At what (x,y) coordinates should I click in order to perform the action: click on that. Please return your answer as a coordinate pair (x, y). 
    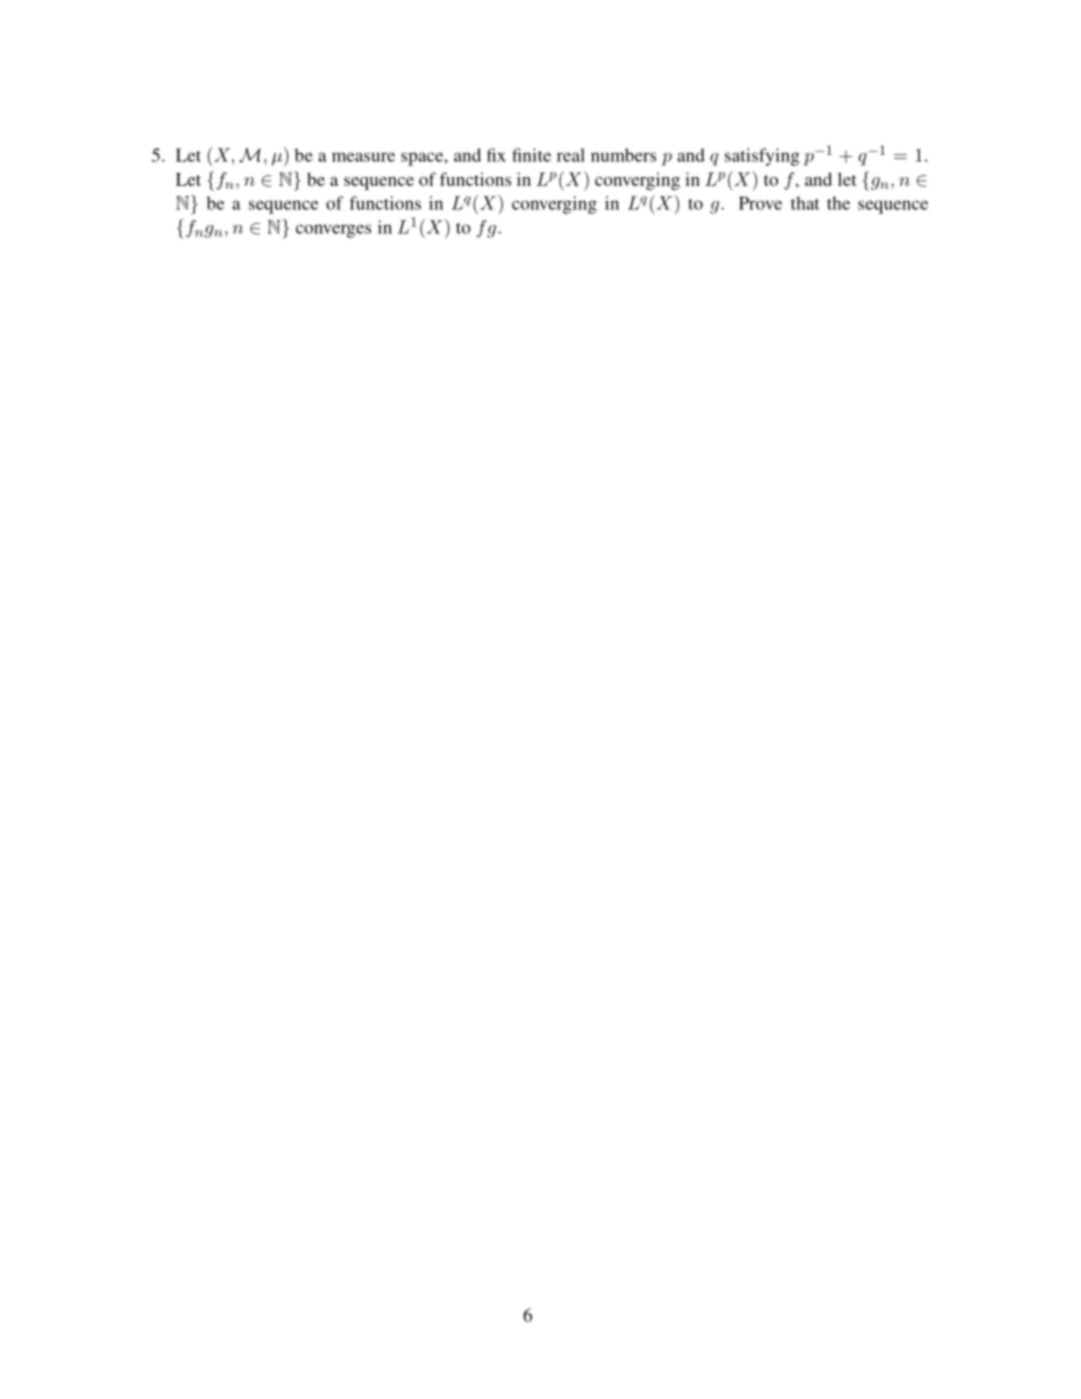
    Looking at the image, I should click on (805, 203).
